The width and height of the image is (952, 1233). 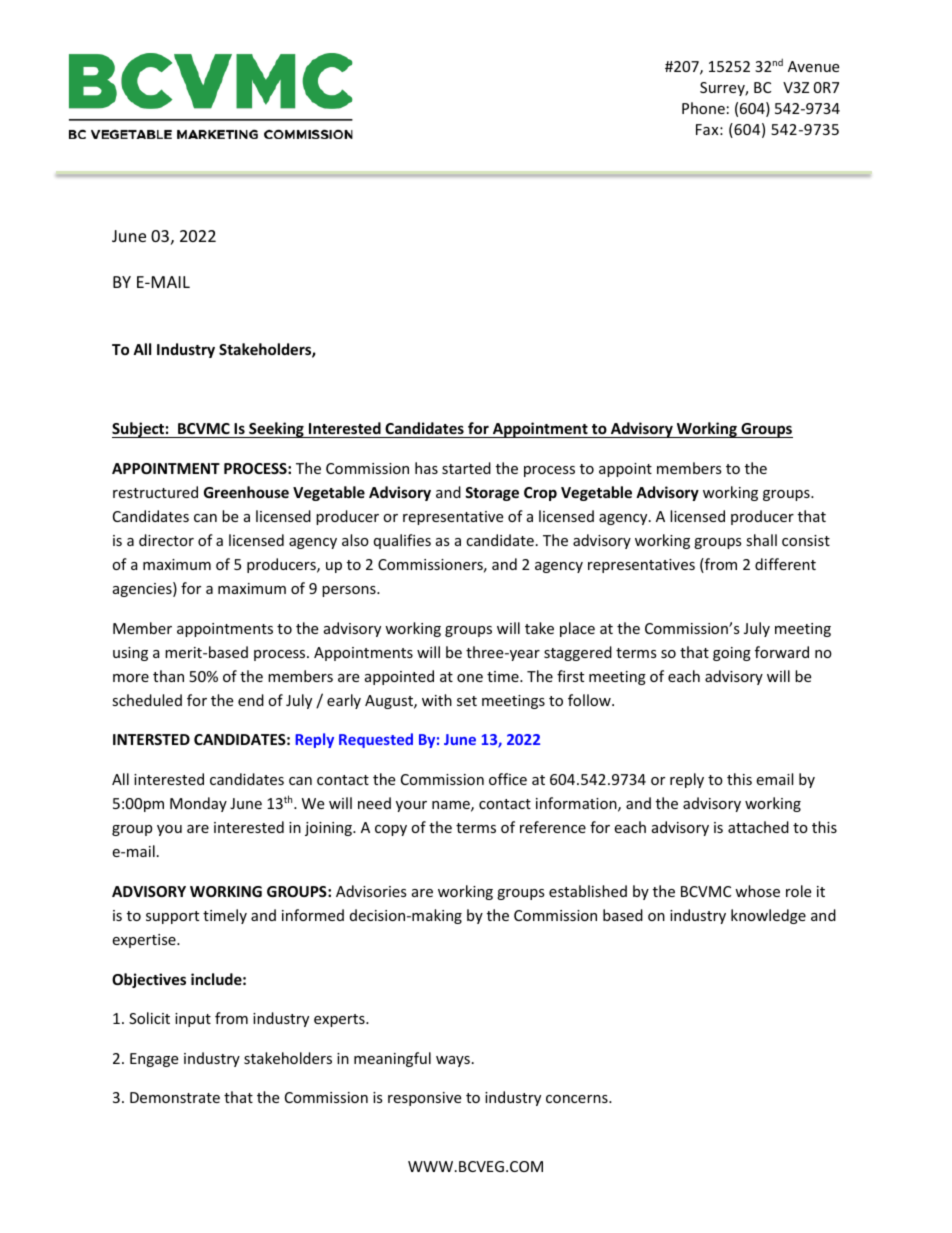 What do you see at coordinates (467, 701) in the image?
I see `set` at bounding box center [467, 701].
